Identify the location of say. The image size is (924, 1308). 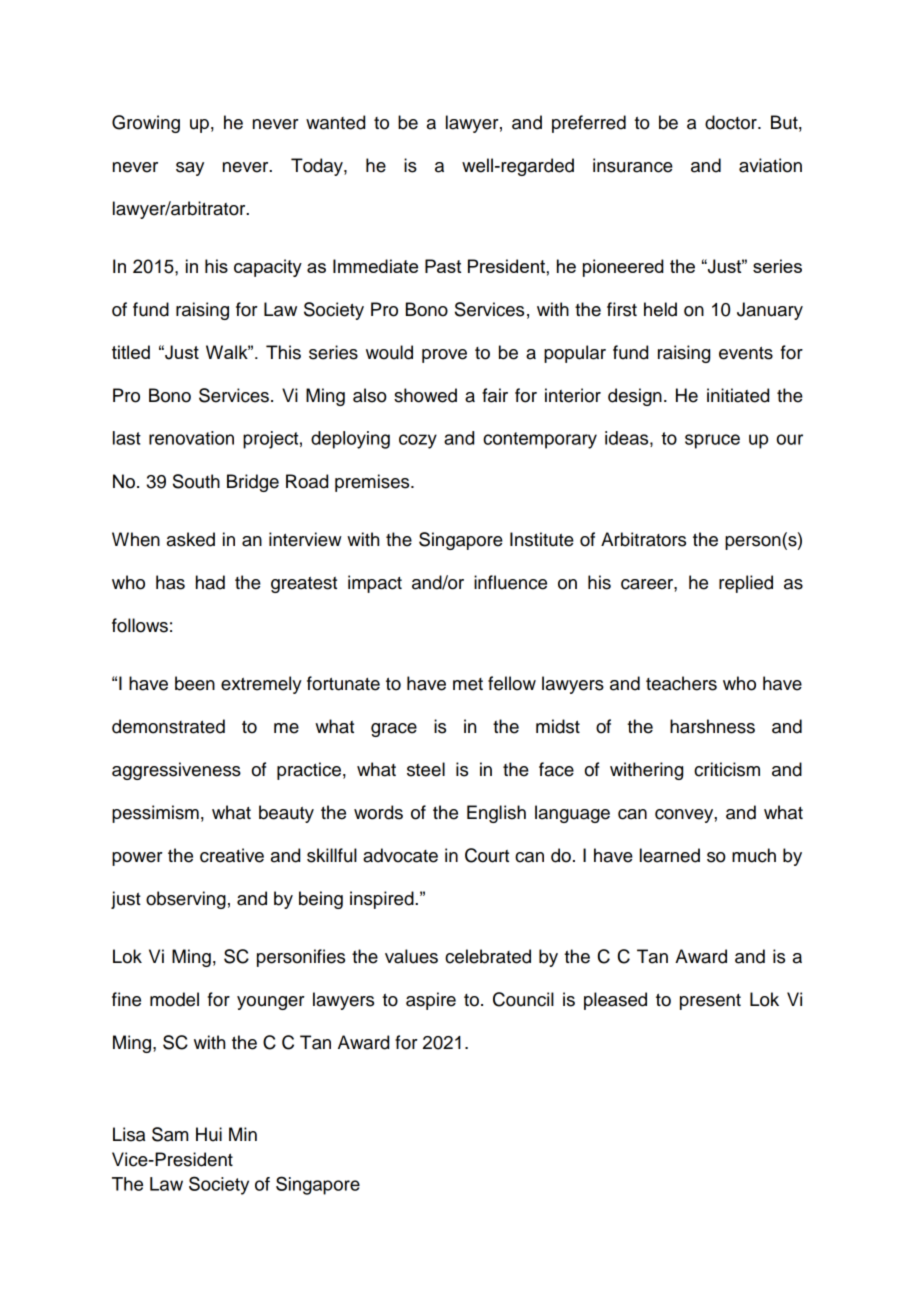
(190, 169).
